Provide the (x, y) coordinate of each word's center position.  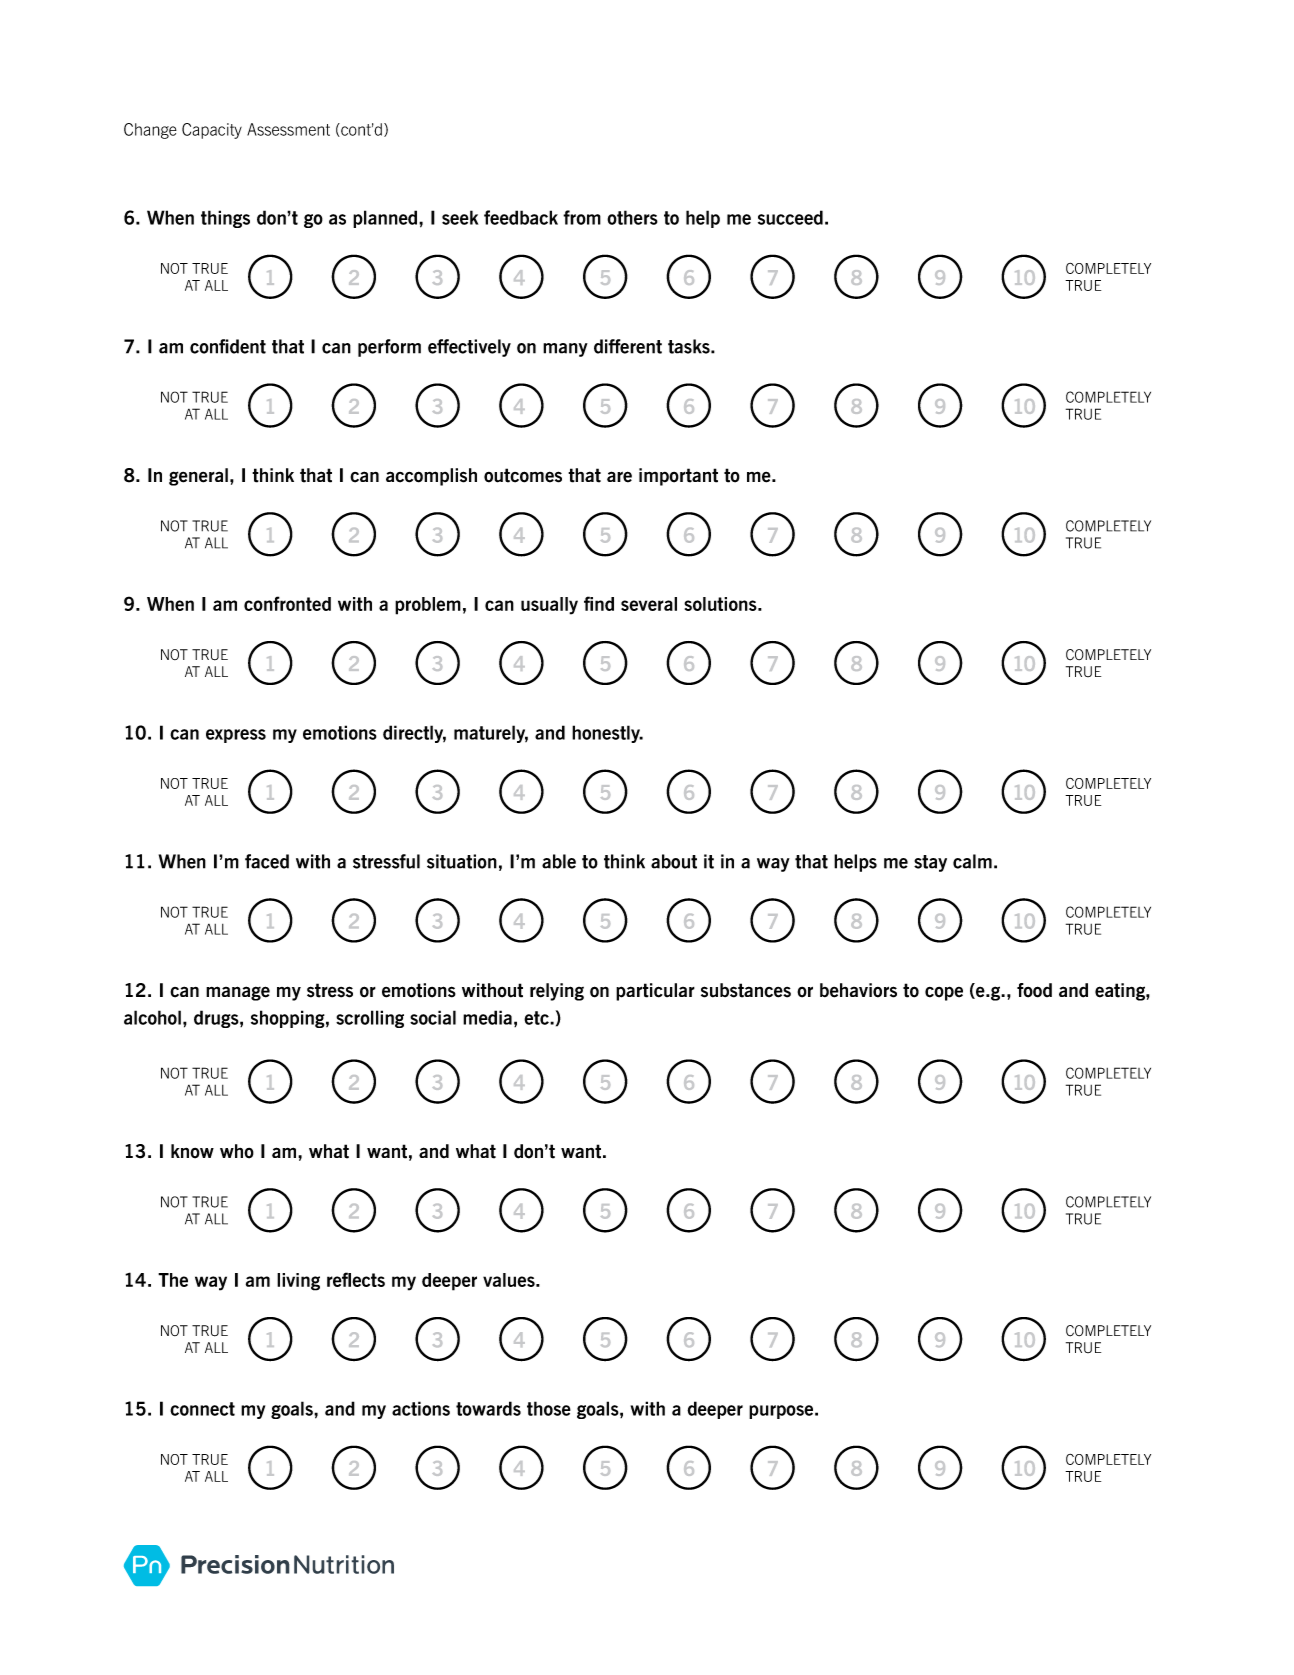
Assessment (288, 129)
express (236, 736)
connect (202, 1409)
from (582, 217)
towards (488, 1408)
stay (930, 863)
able (559, 861)
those (549, 1408)
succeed (790, 217)
